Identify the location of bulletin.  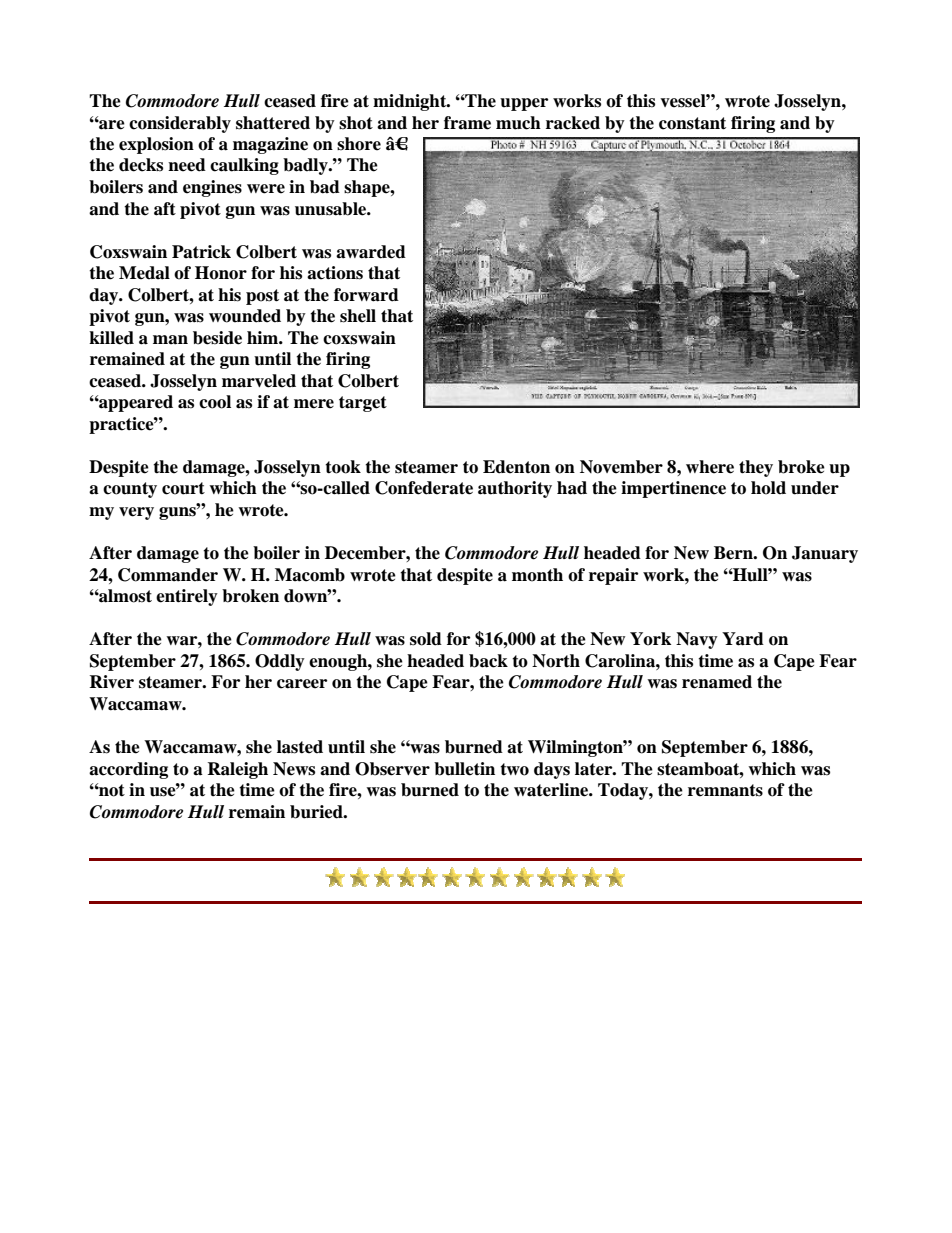
(464, 769).
